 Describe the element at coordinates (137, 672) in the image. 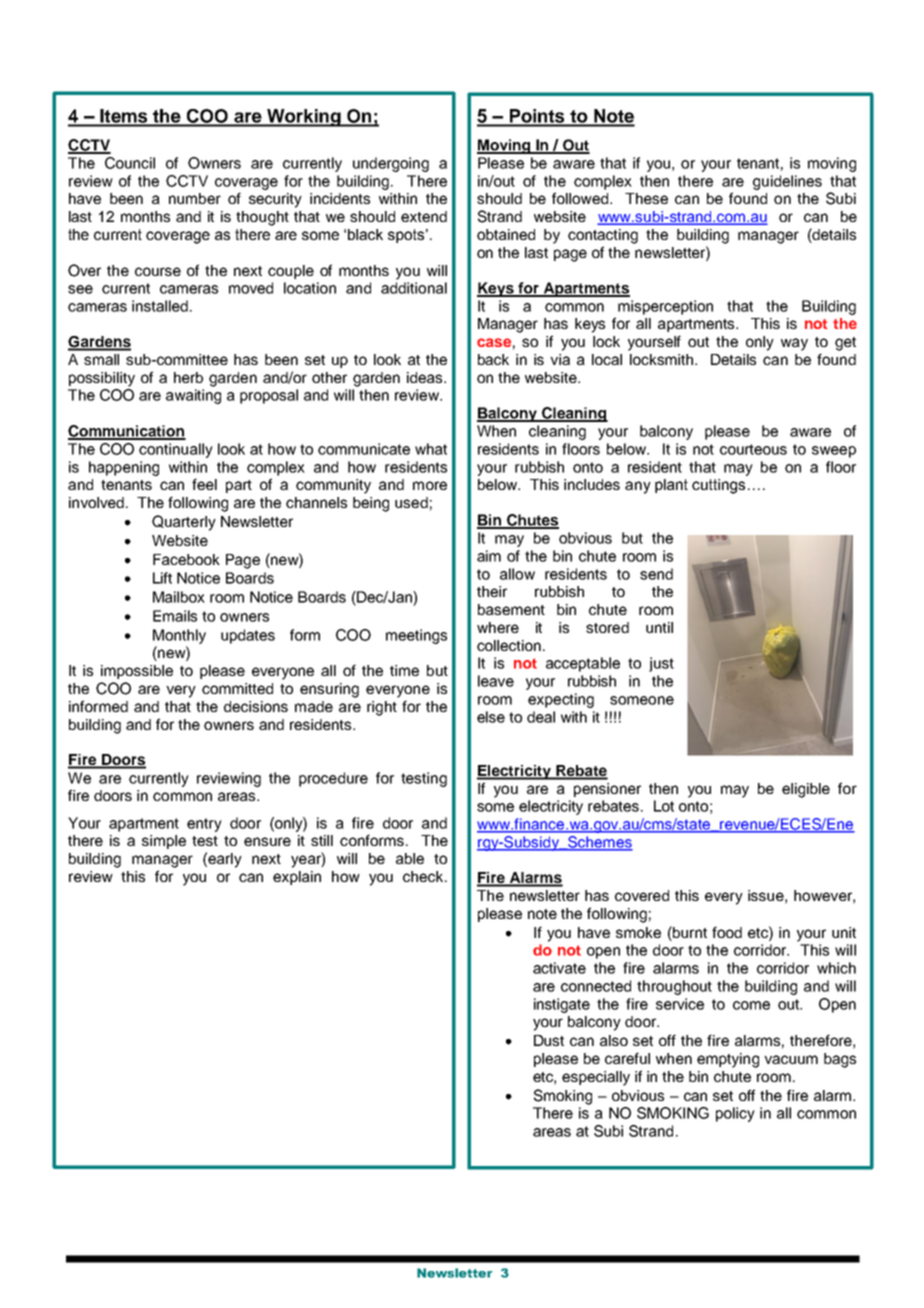

I see `impossible` at that location.
